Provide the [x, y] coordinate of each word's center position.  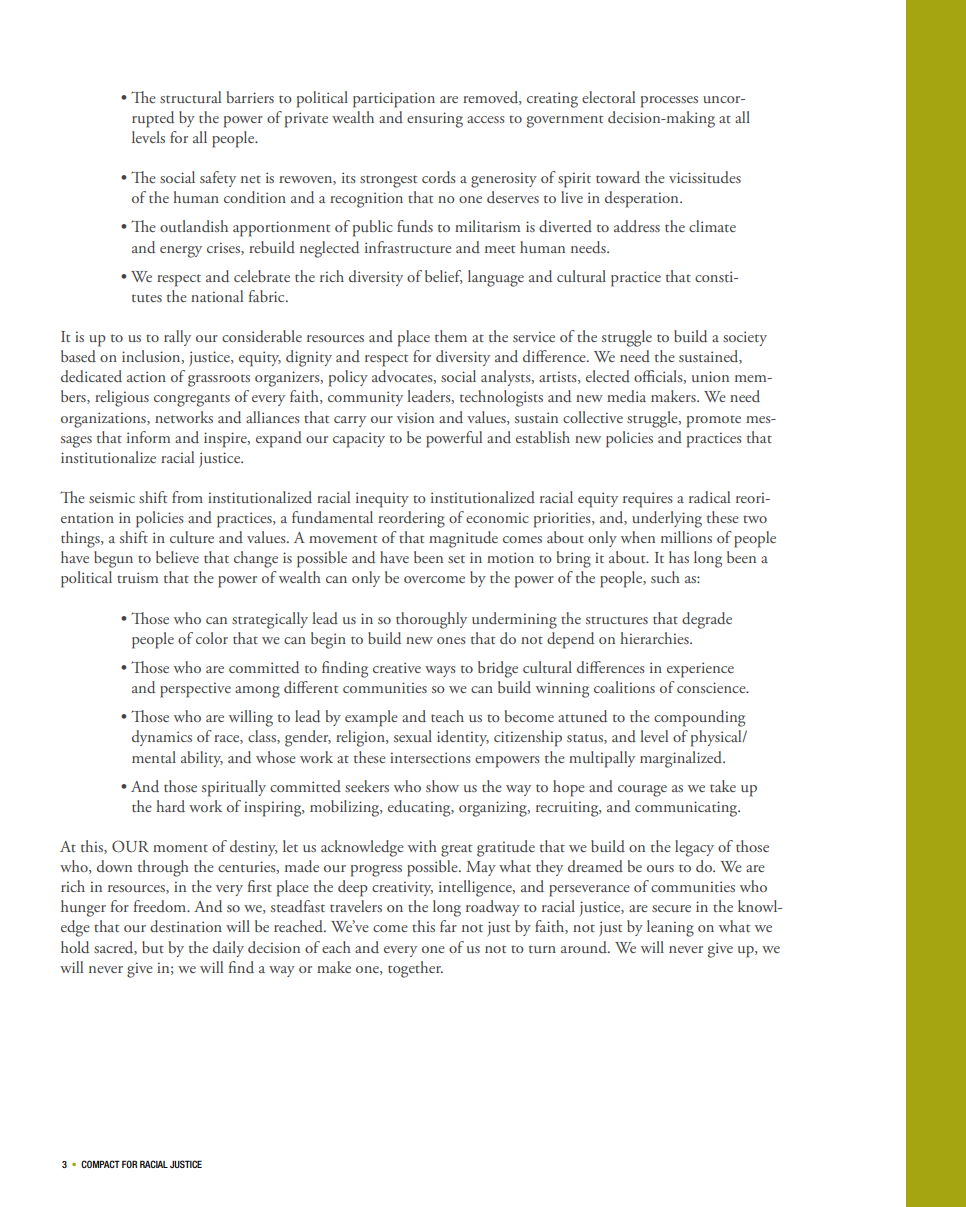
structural [190, 97]
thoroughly [431, 620]
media [626, 396]
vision [415, 417]
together [415, 969]
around [585, 947]
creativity [402, 888]
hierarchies [655, 638]
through [163, 868]
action [146, 376]
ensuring [435, 120]
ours [660, 868]
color [212, 638]
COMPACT [100, 1164]
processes [669, 102]
